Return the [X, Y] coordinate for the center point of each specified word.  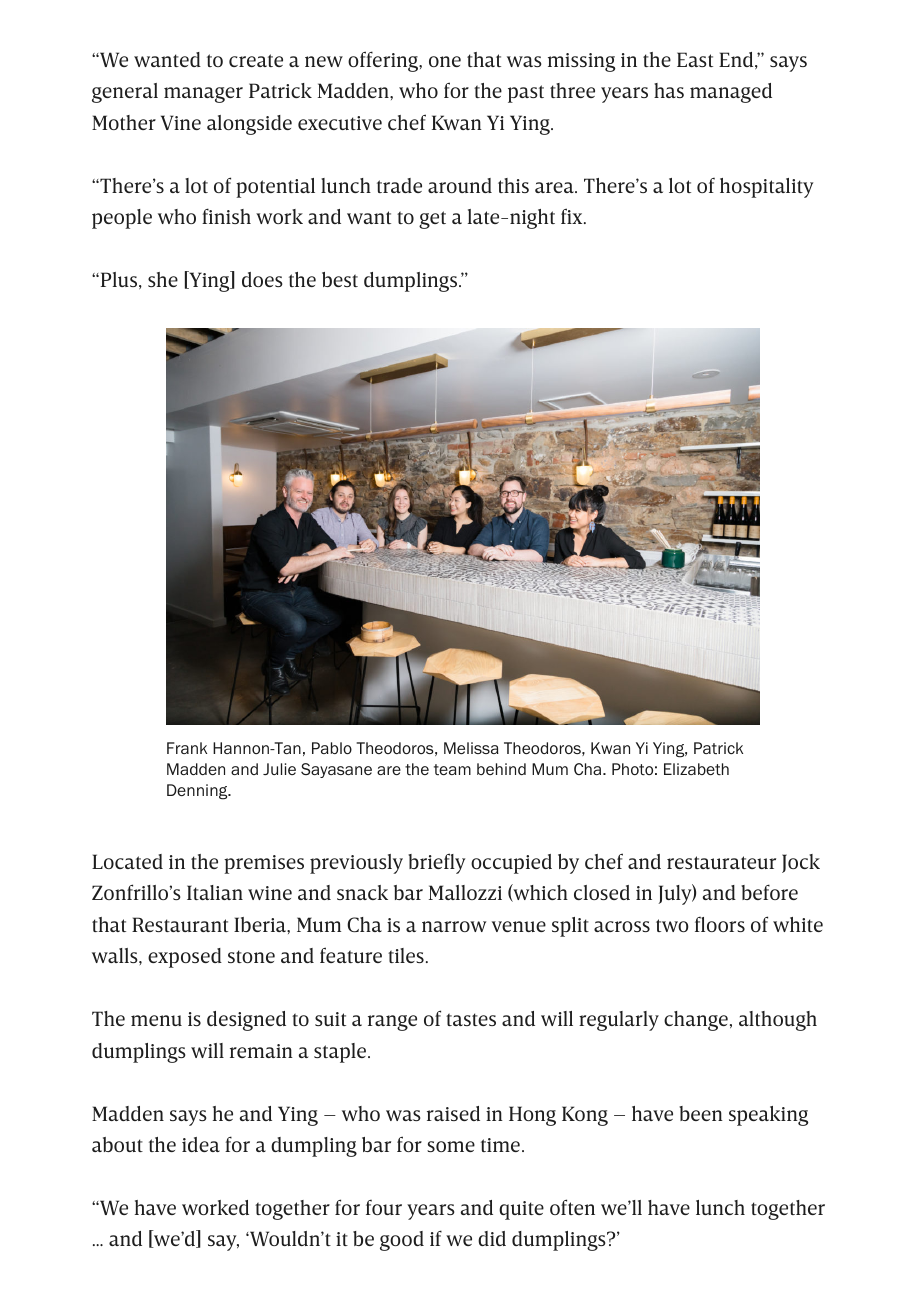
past [526, 94]
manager [203, 95]
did [492, 1238]
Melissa [471, 748]
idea [201, 1144]
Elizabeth [696, 769]
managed [731, 93]
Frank [187, 748]
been [701, 1113]
